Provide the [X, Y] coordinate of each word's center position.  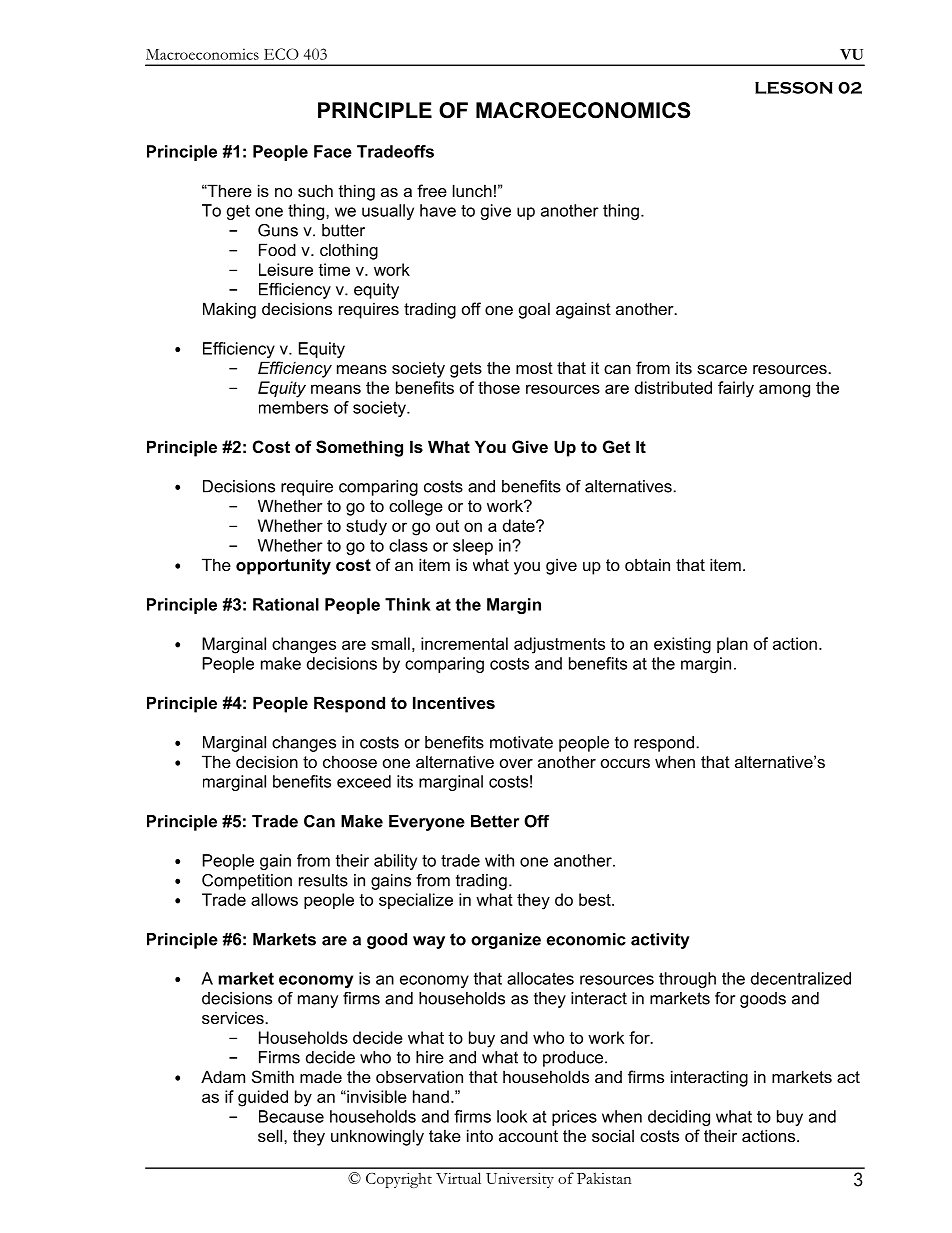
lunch [472, 190]
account [528, 1136]
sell [271, 1135]
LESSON [794, 88]
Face [333, 151]
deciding [679, 1118]
